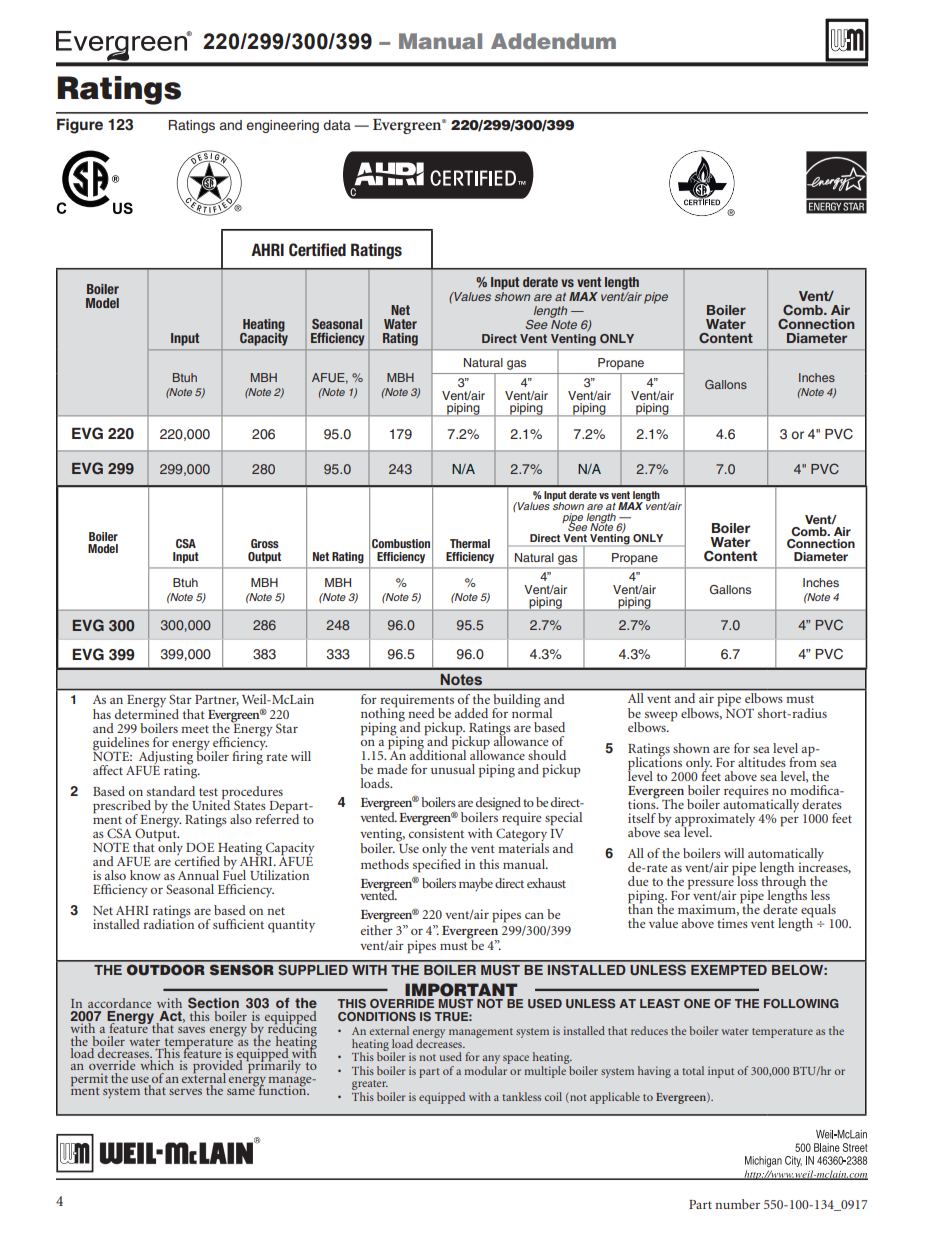 Image resolution: width=952 pixels, height=1233 pixels. I want to click on standard, so click(171, 791).
